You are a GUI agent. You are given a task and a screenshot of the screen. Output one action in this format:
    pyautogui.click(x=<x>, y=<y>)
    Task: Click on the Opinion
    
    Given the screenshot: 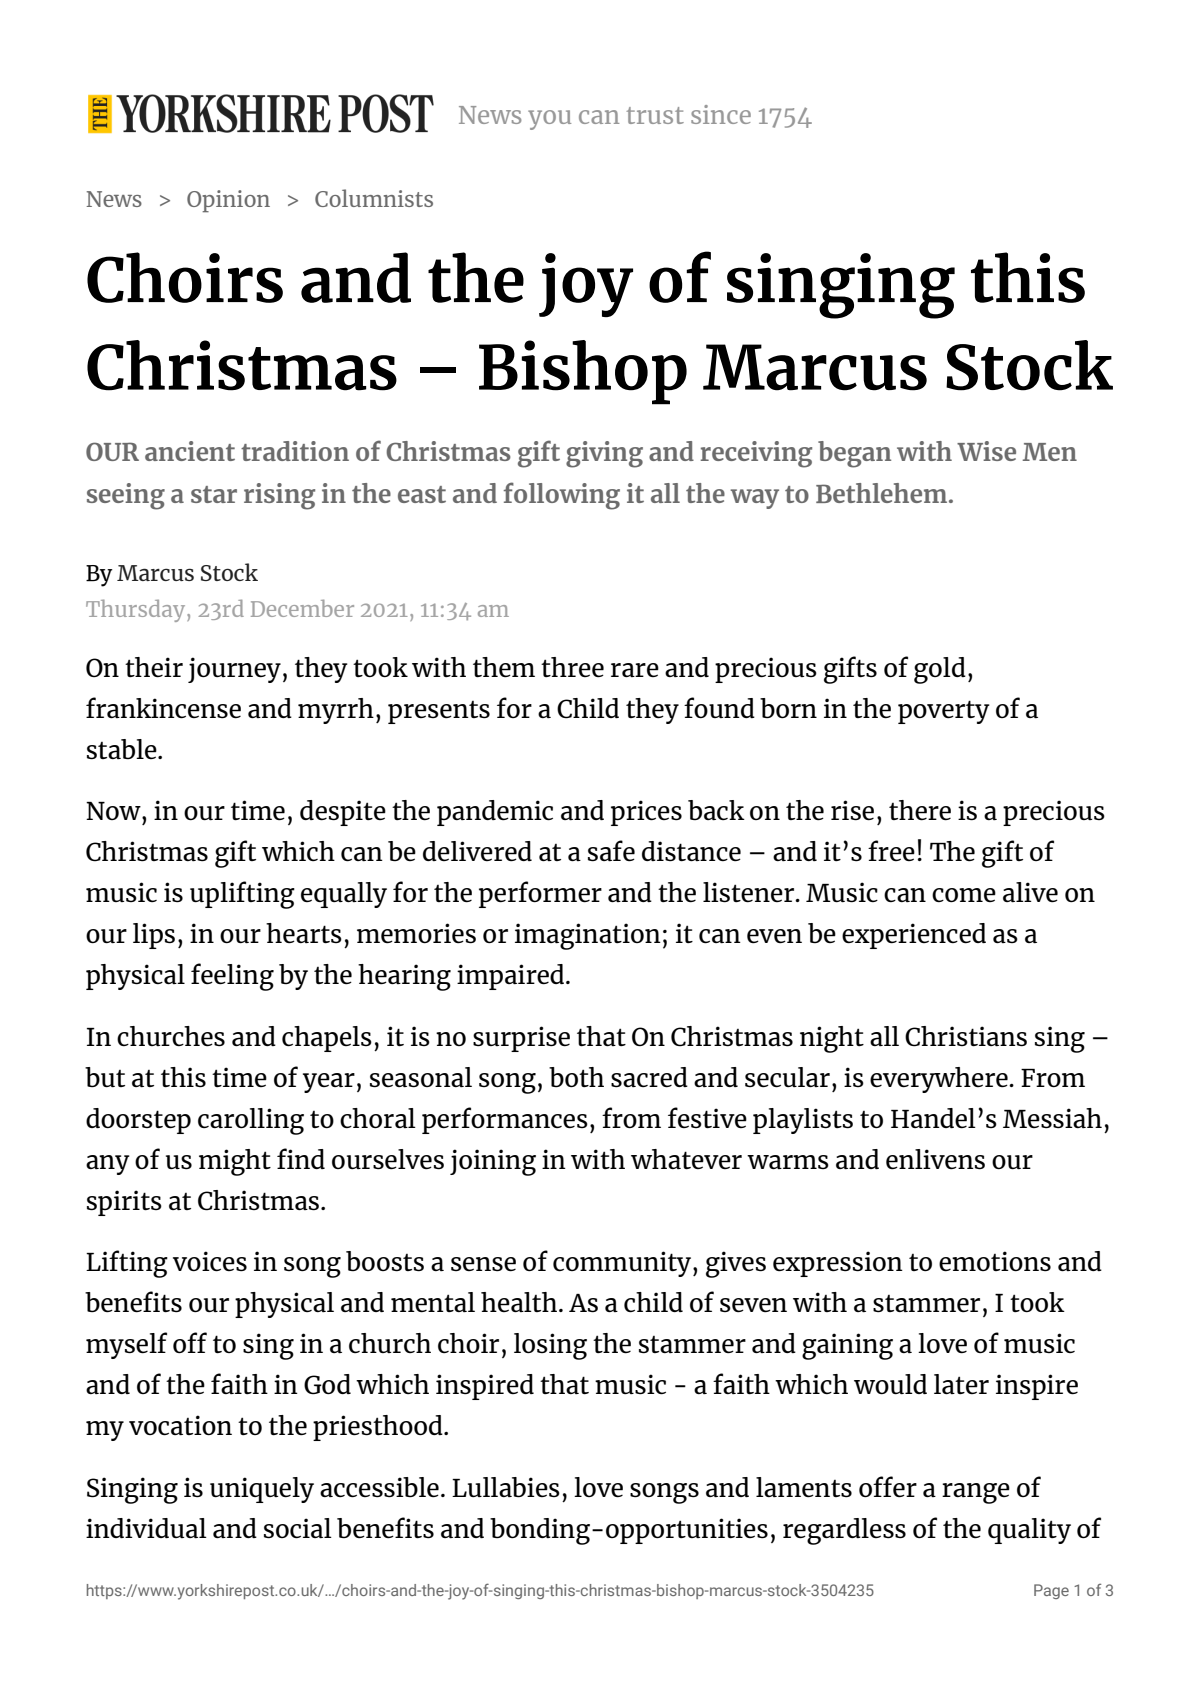 What is the action you would take?
    pyautogui.click(x=228, y=201)
